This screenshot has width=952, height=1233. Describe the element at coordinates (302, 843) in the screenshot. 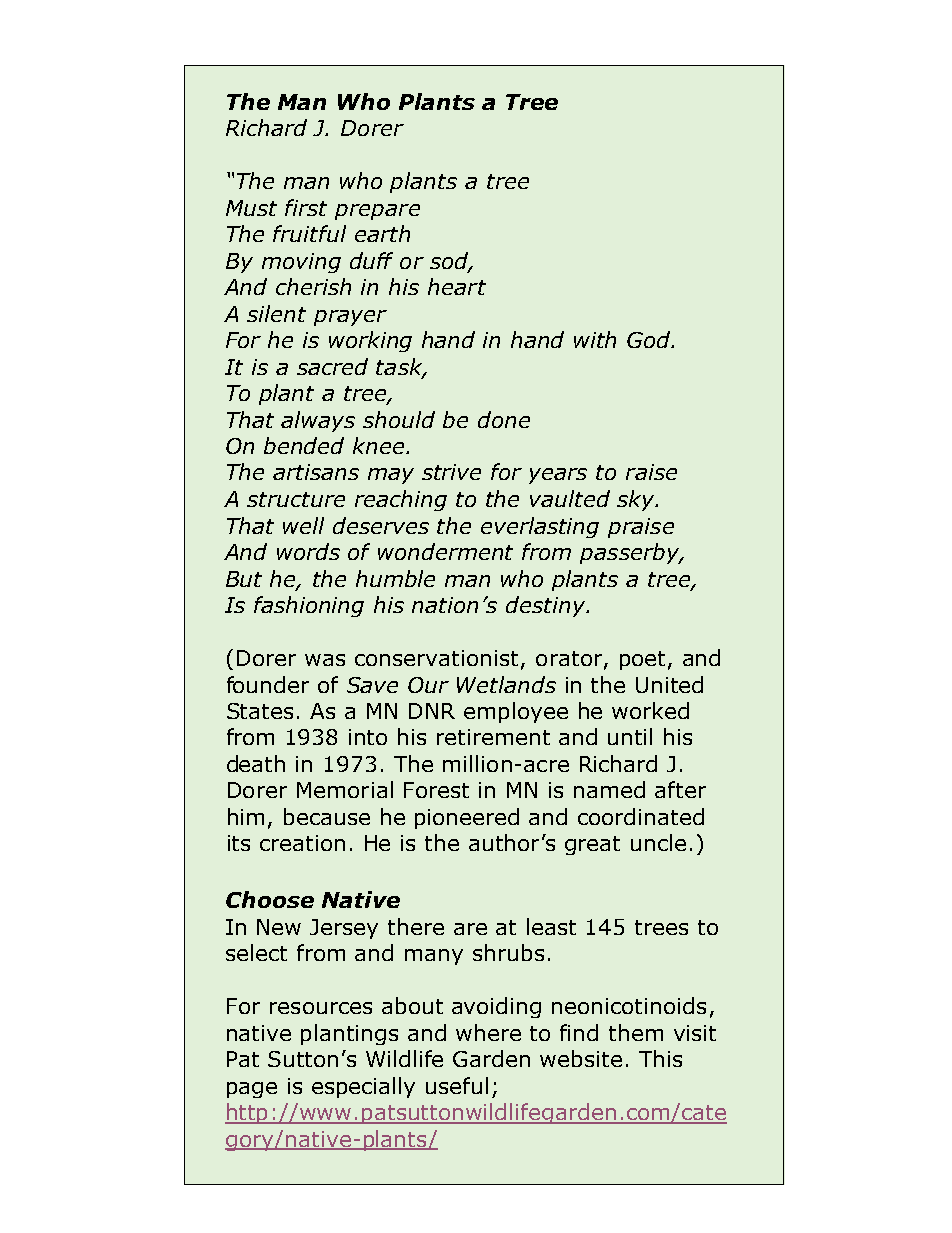

I see `creation` at that location.
